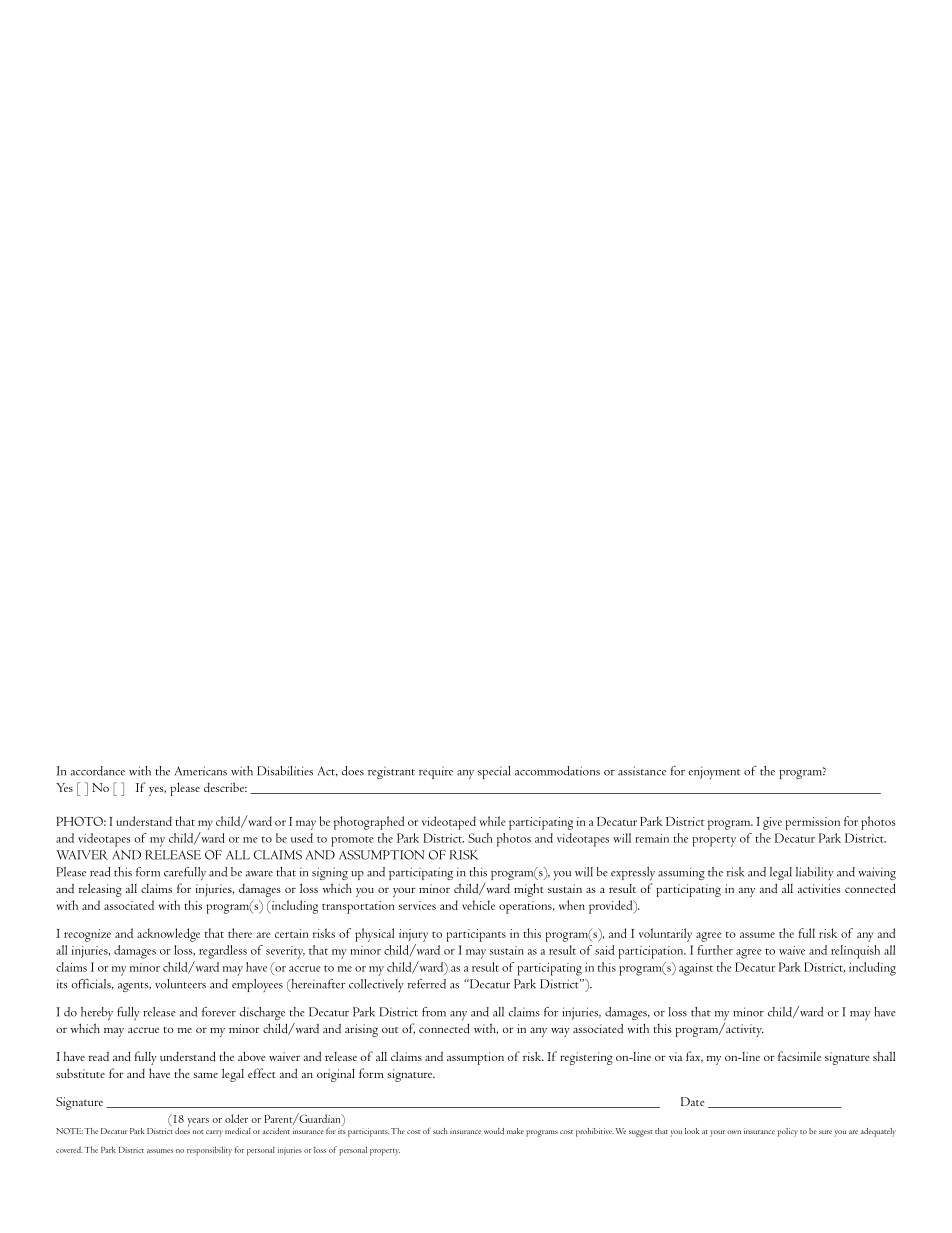  What do you see at coordinates (478, 905) in the image?
I see `vehicle` at bounding box center [478, 905].
